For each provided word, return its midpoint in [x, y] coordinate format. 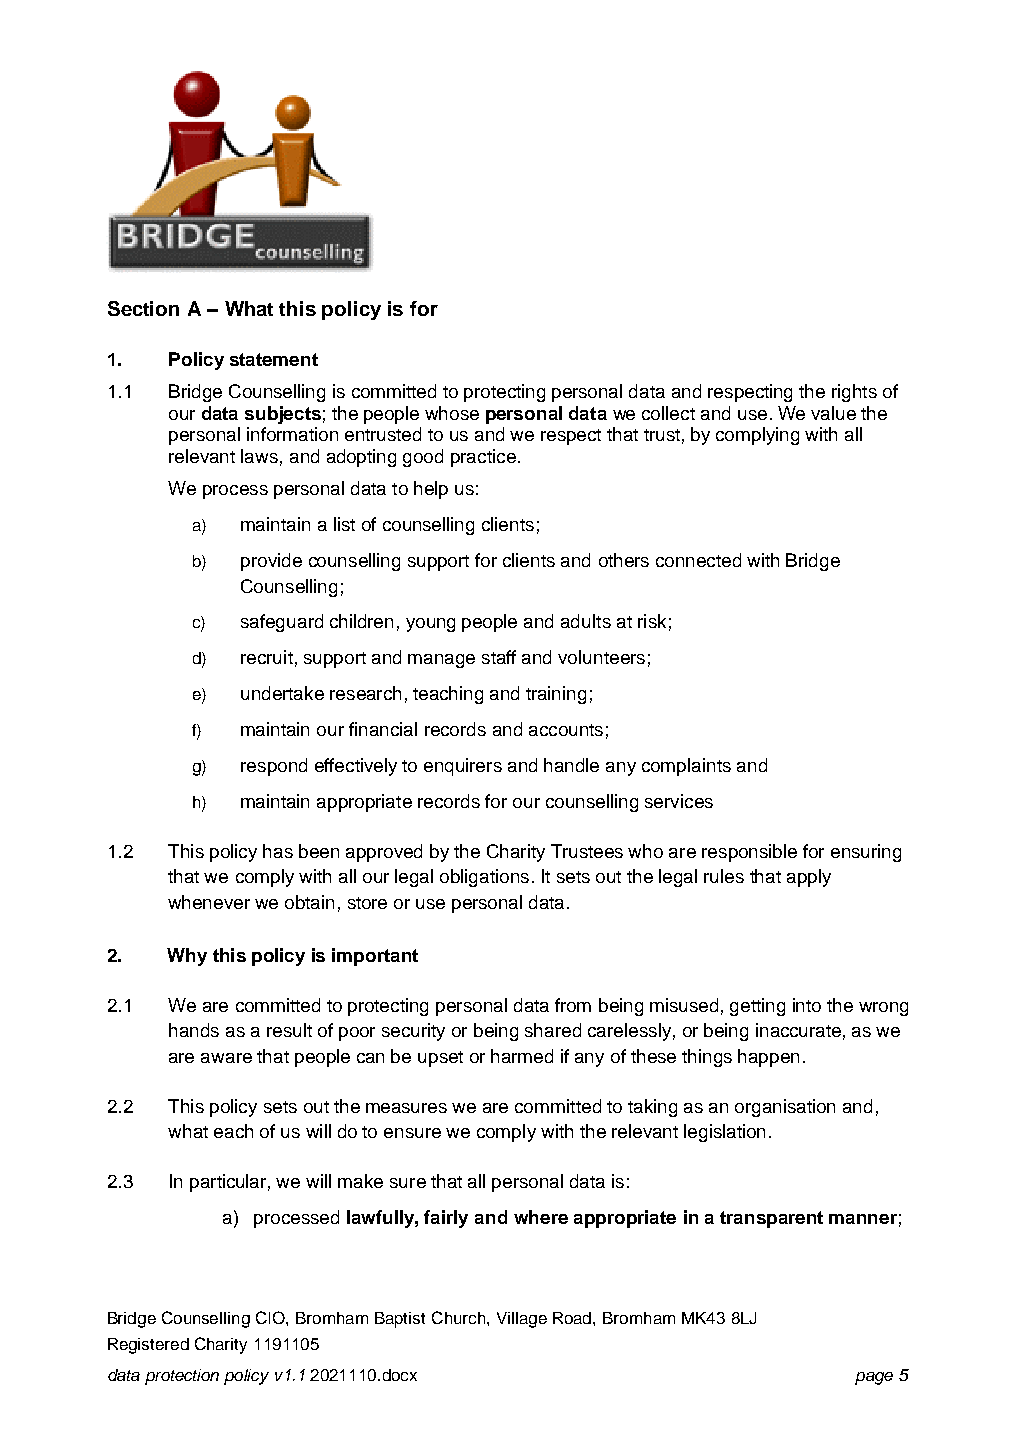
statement [274, 359]
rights [854, 393]
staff [499, 657]
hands [194, 1030]
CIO [271, 1317]
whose [452, 413]
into [807, 1005]
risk [652, 621]
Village [522, 1320]
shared [553, 1030]
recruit [267, 657]
